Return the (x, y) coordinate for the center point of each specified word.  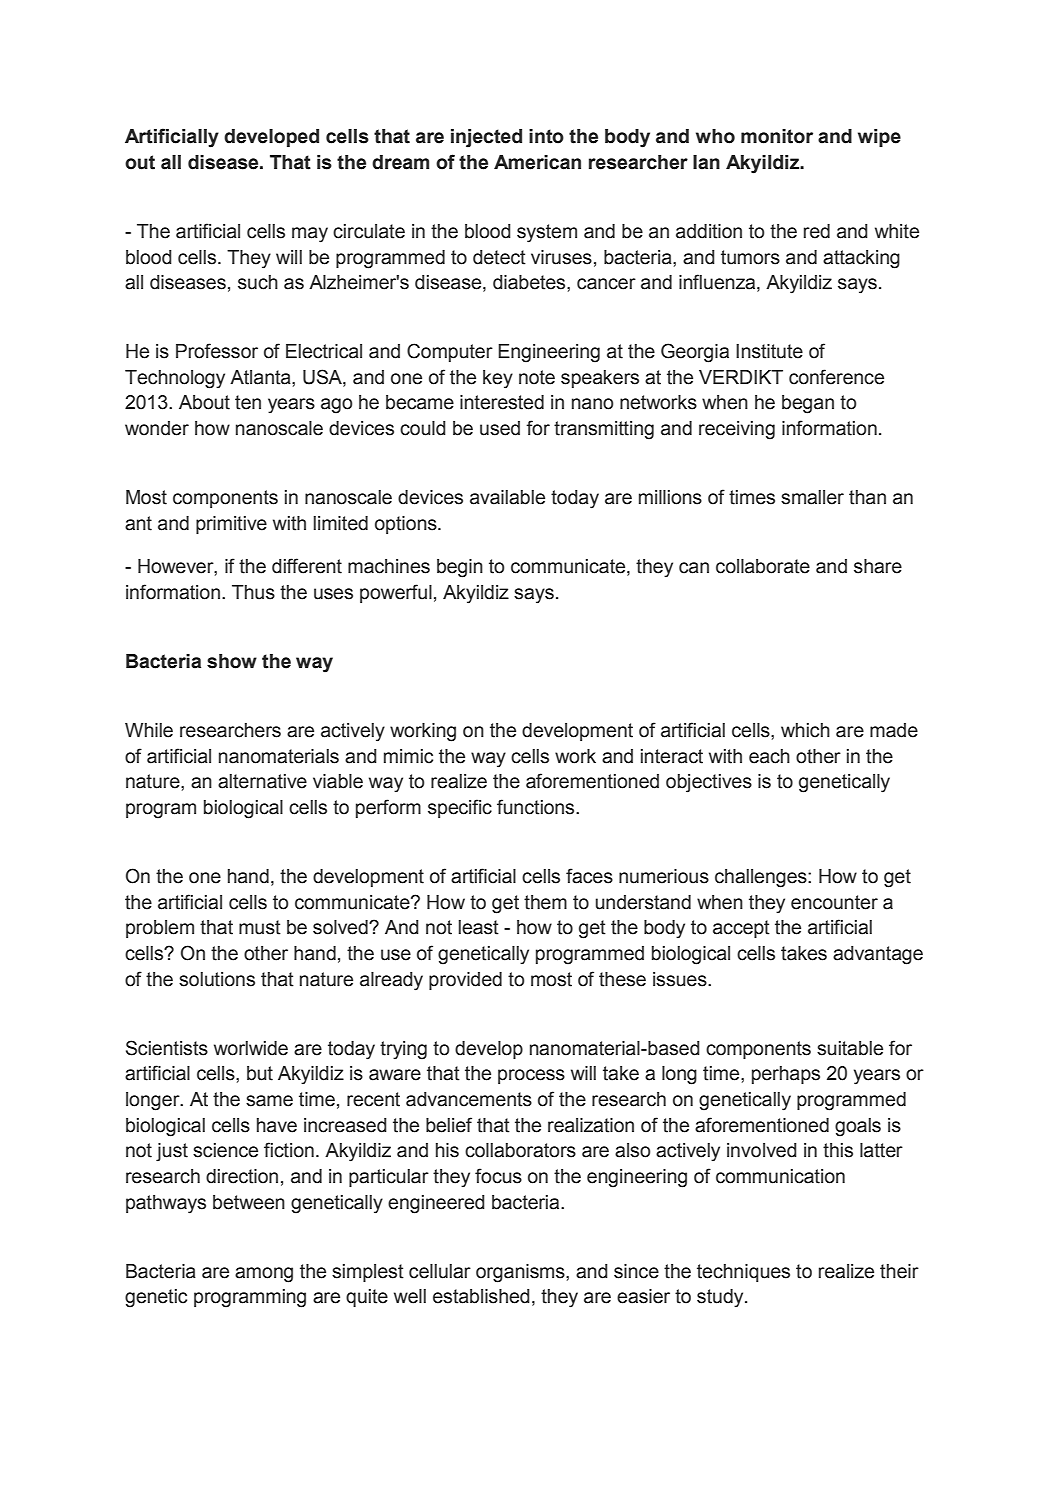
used (500, 428)
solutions (217, 979)
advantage (878, 955)
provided (465, 981)
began (808, 404)
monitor (777, 136)
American (537, 162)
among (264, 1275)
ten (248, 402)
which (805, 730)
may (310, 235)
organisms (521, 1273)
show (232, 661)
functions (537, 807)
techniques (743, 1273)
